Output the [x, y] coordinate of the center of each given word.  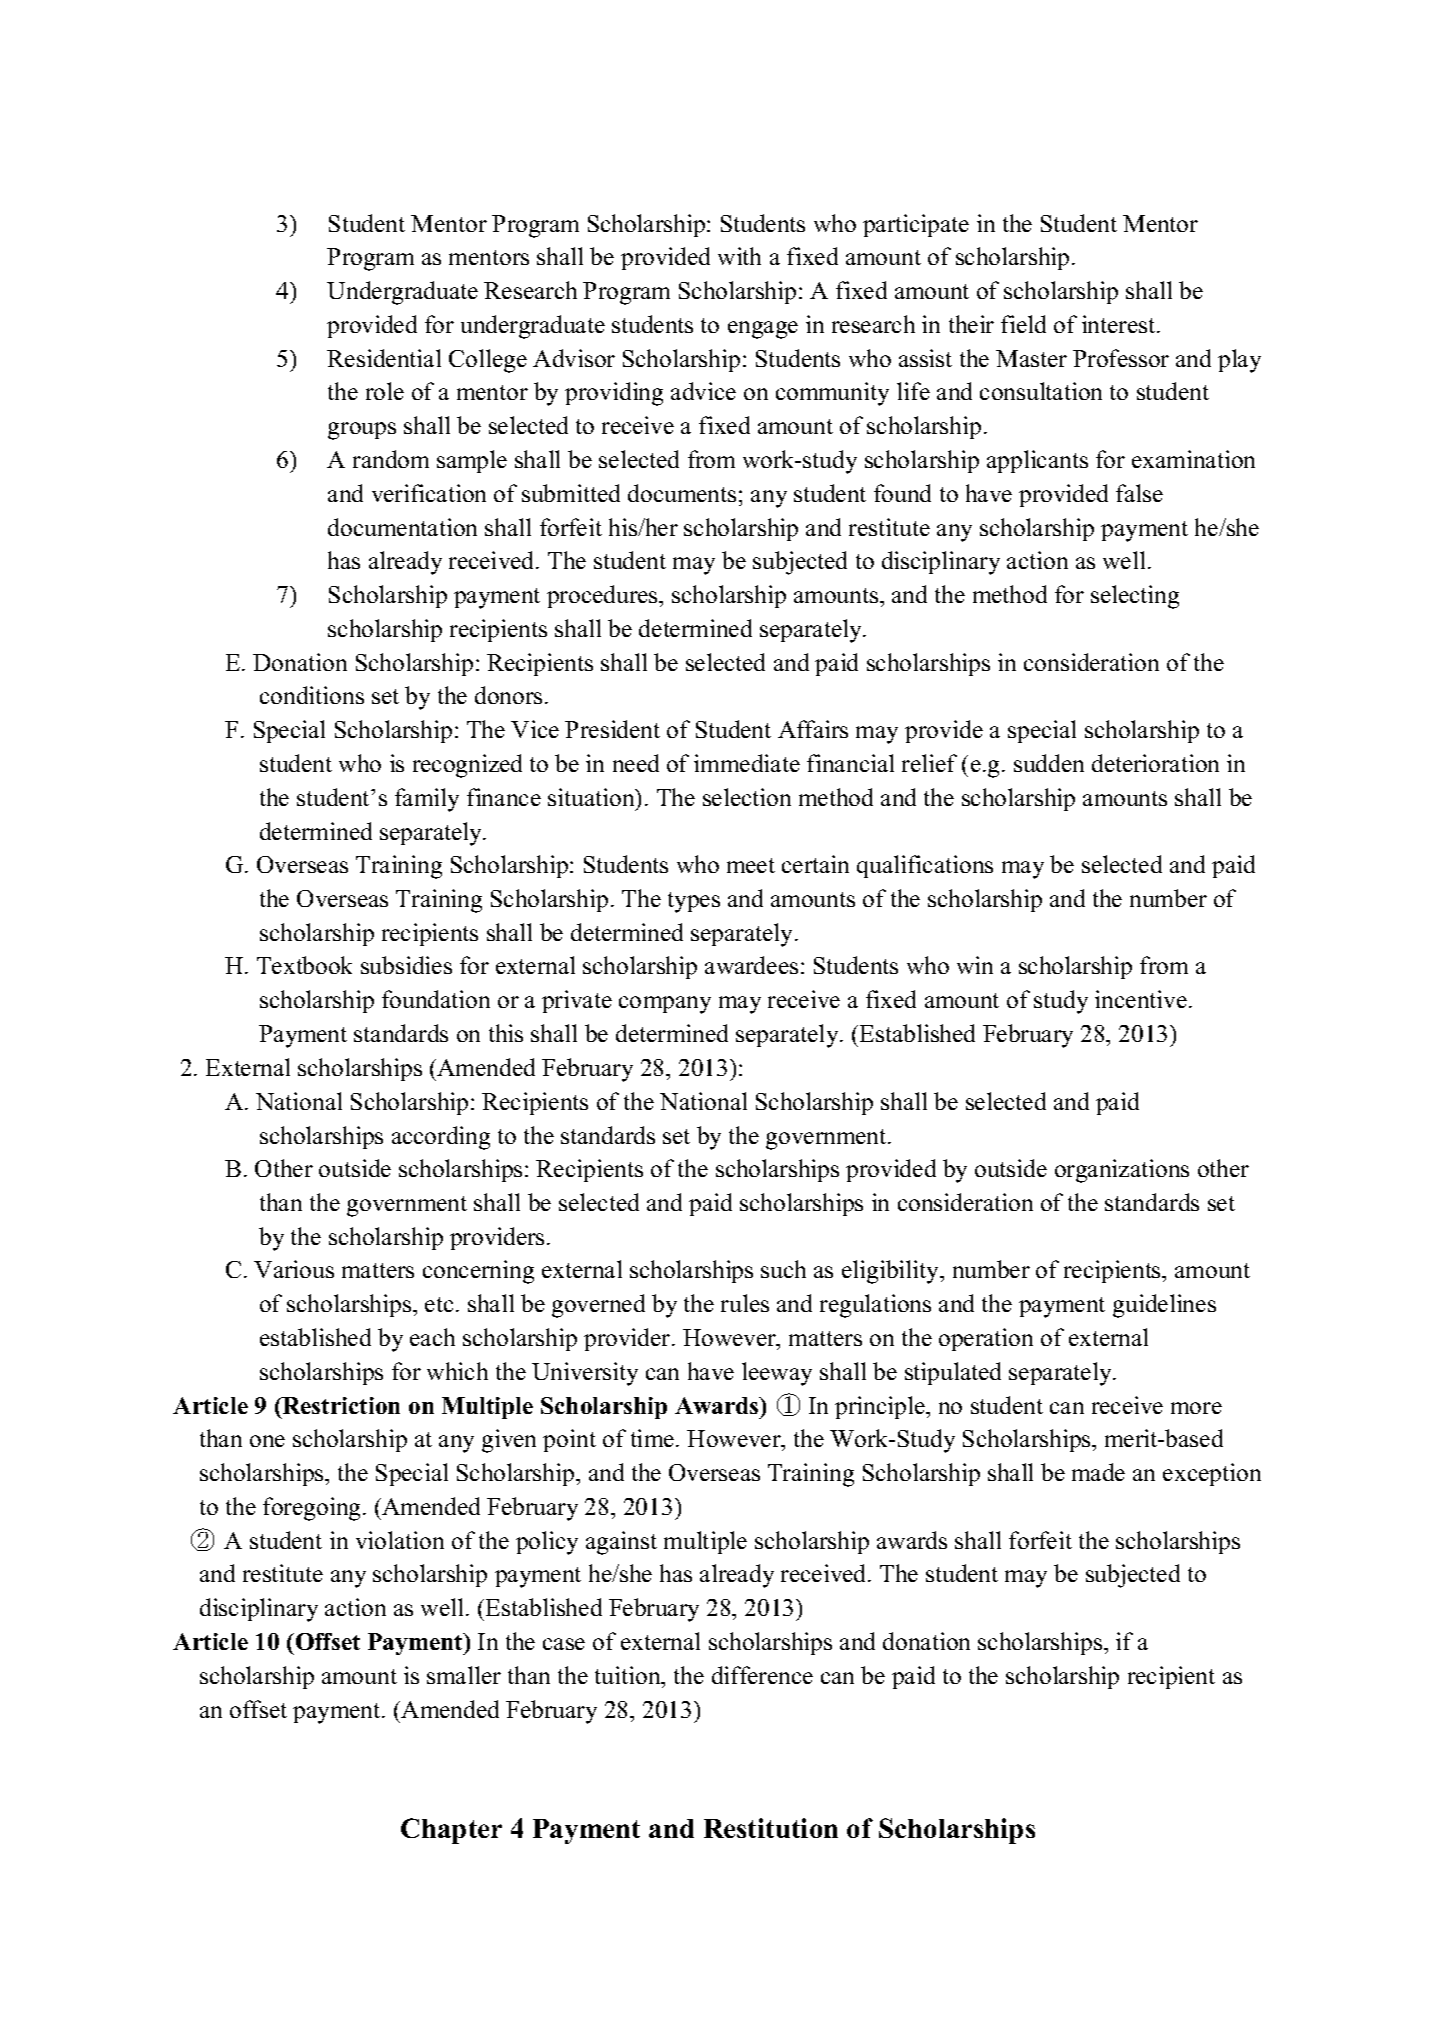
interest [1120, 324]
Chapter [451, 1831]
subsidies [406, 965]
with [739, 256]
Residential [384, 358]
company [665, 1005]
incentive [1141, 999]
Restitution [771, 1828]
